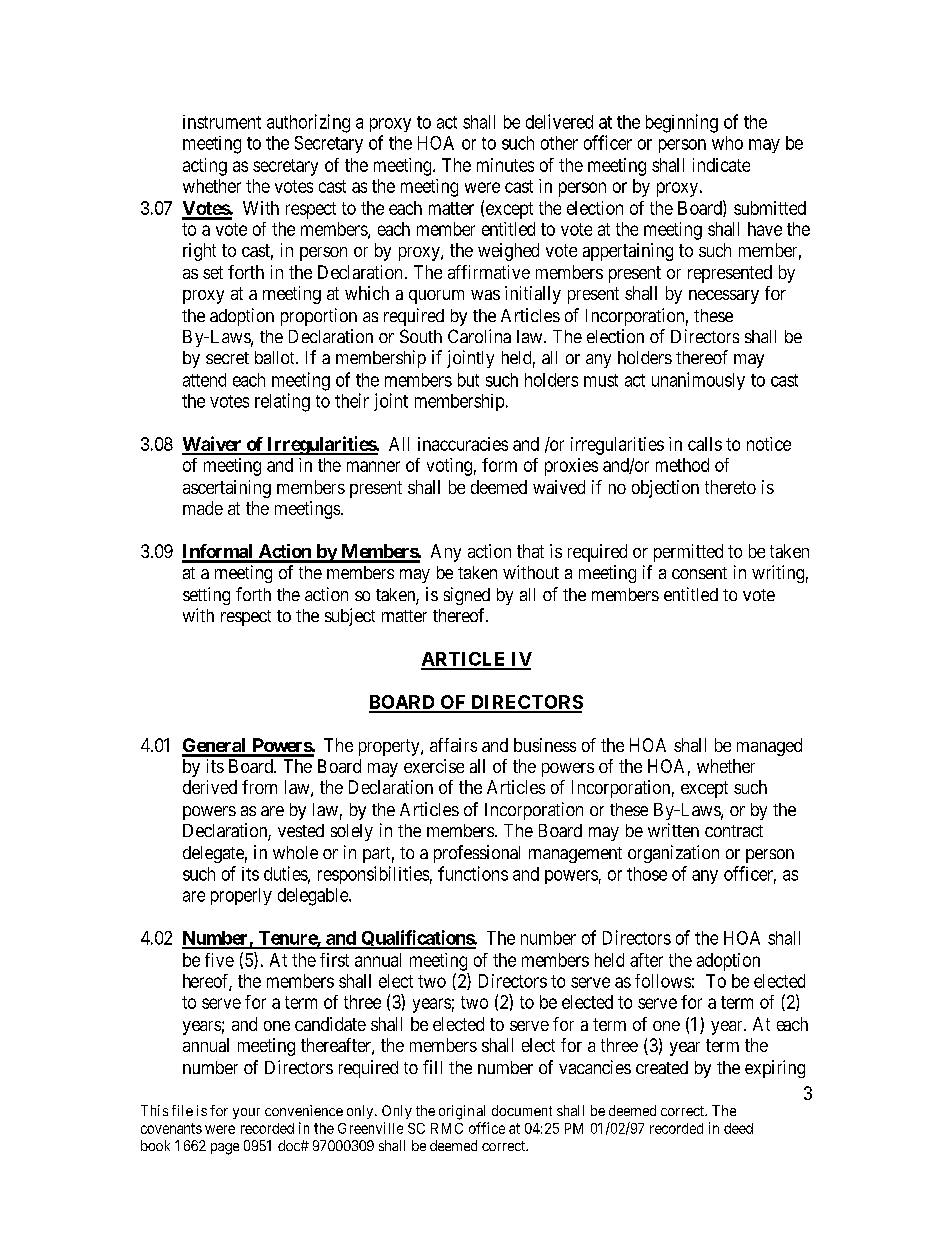 The image size is (952, 1233). I want to click on signed, so click(467, 596).
